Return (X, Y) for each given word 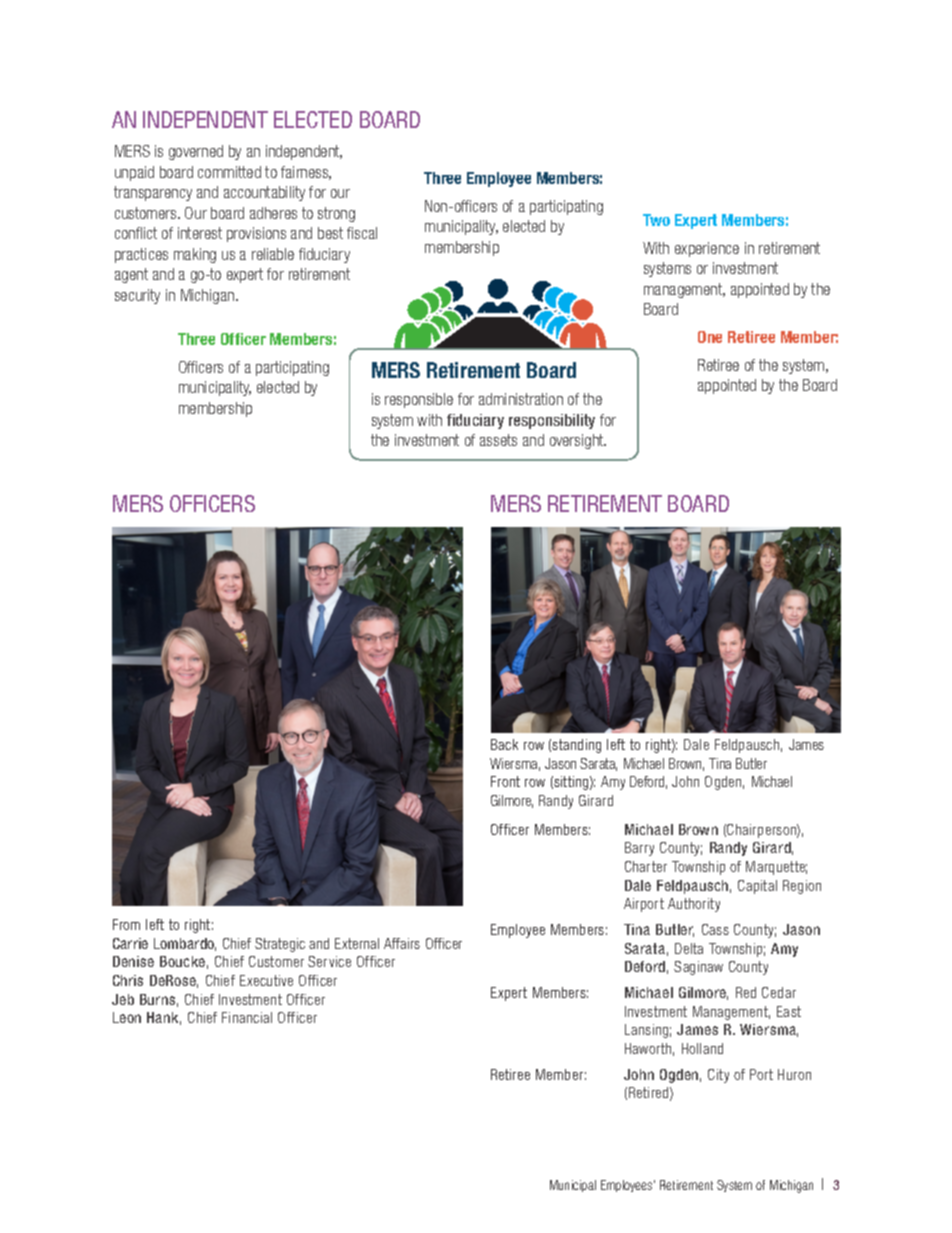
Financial (247, 1017)
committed (229, 172)
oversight (578, 441)
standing (576, 746)
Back (504, 744)
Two (656, 220)
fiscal (362, 233)
